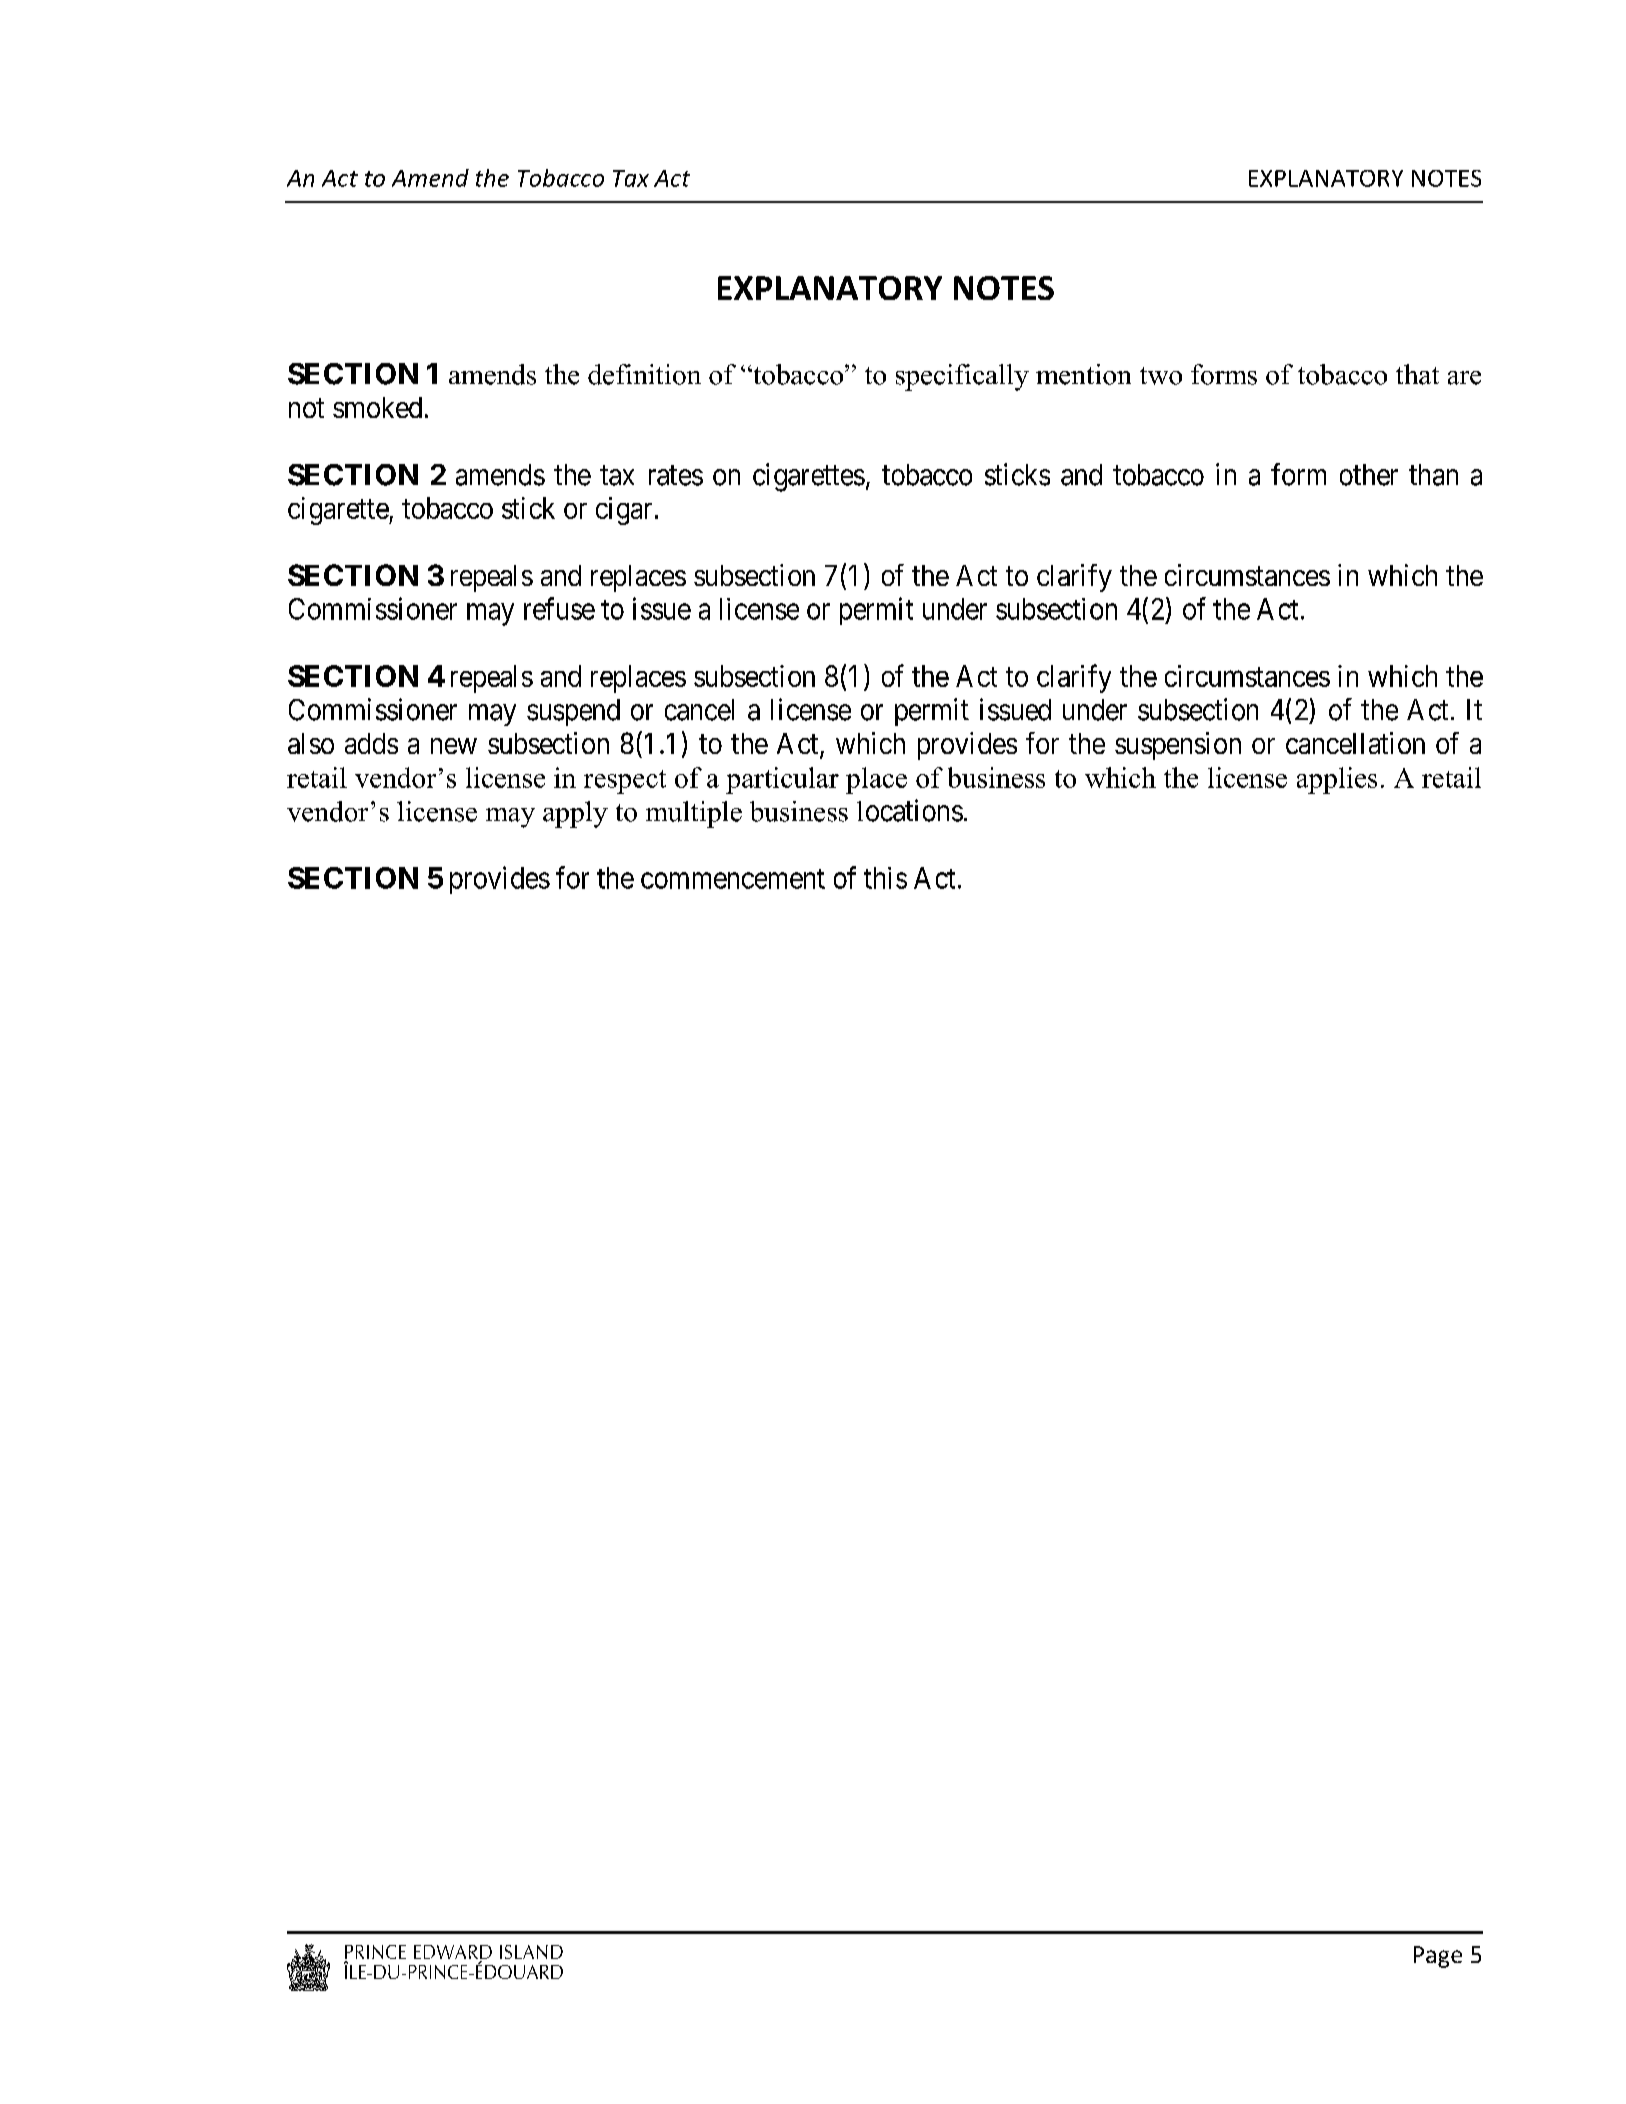  What do you see at coordinates (1369, 475) in the screenshot?
I see `other` at bounding box center [1369, 475].
